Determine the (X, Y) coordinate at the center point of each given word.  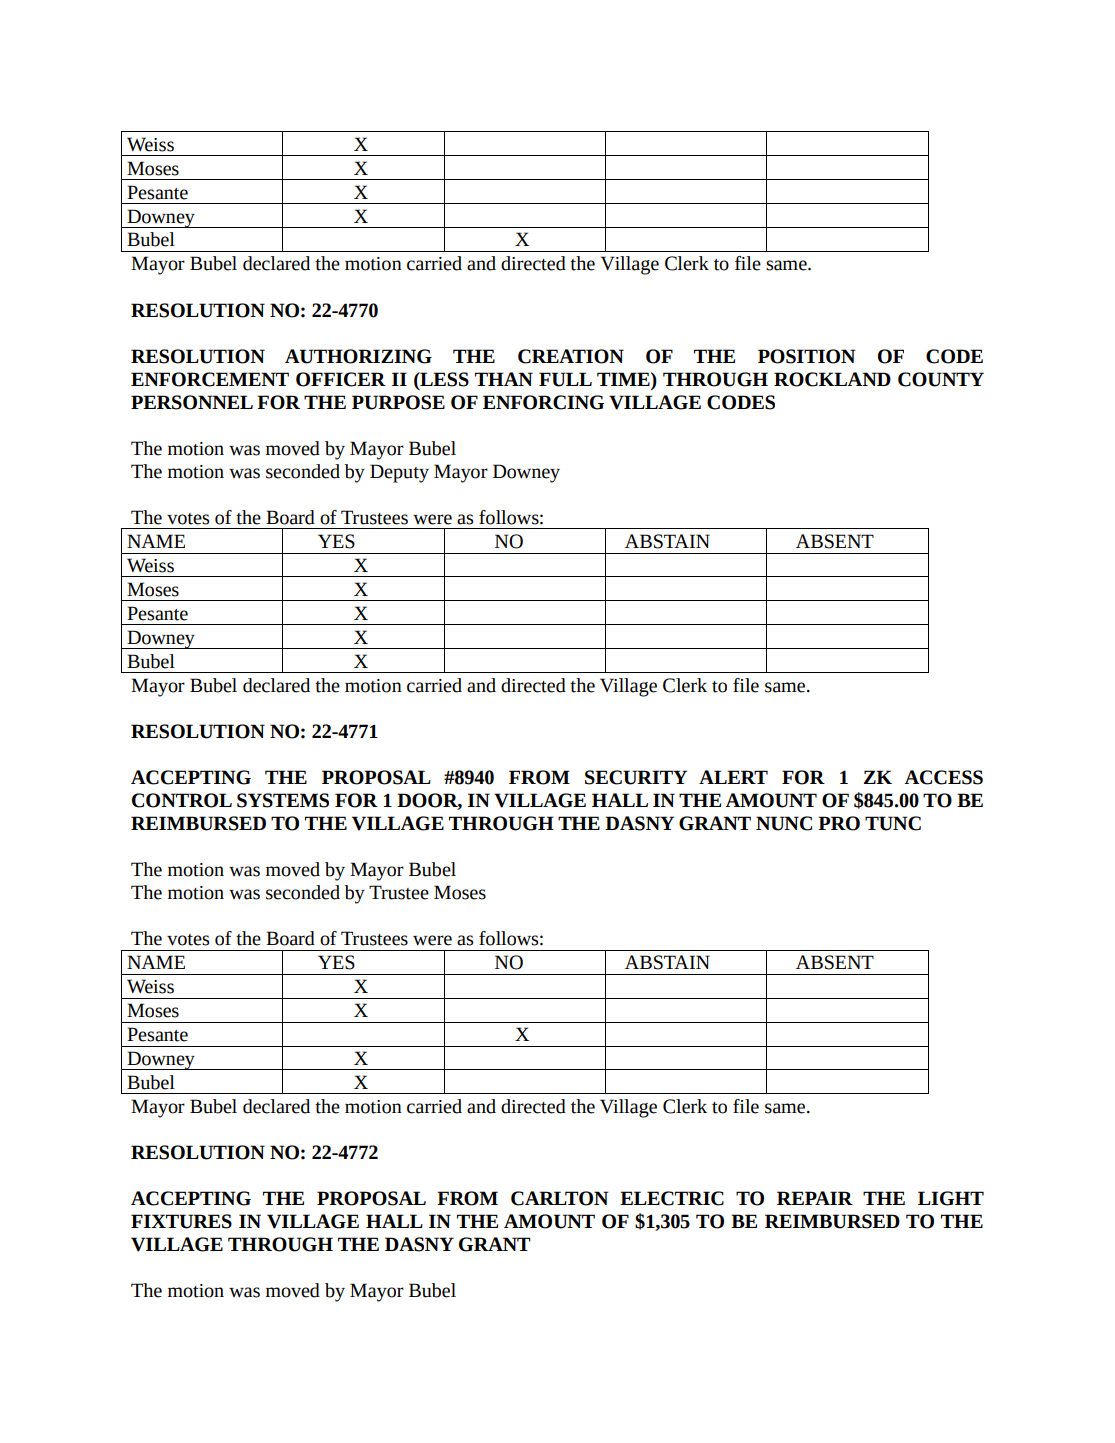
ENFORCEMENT (210, 379)
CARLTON (559, 1198)
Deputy (399, 473)
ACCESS (944, 777)
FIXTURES (181, 1221)
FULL (565, 379)
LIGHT (951, 1198)
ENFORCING (543, 402)
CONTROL (182, 800)
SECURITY (636, 777)
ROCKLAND (832, 379)
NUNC (784, 823)
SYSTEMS (283, 800)
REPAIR (815, 1198)
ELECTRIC (672, 1198)
